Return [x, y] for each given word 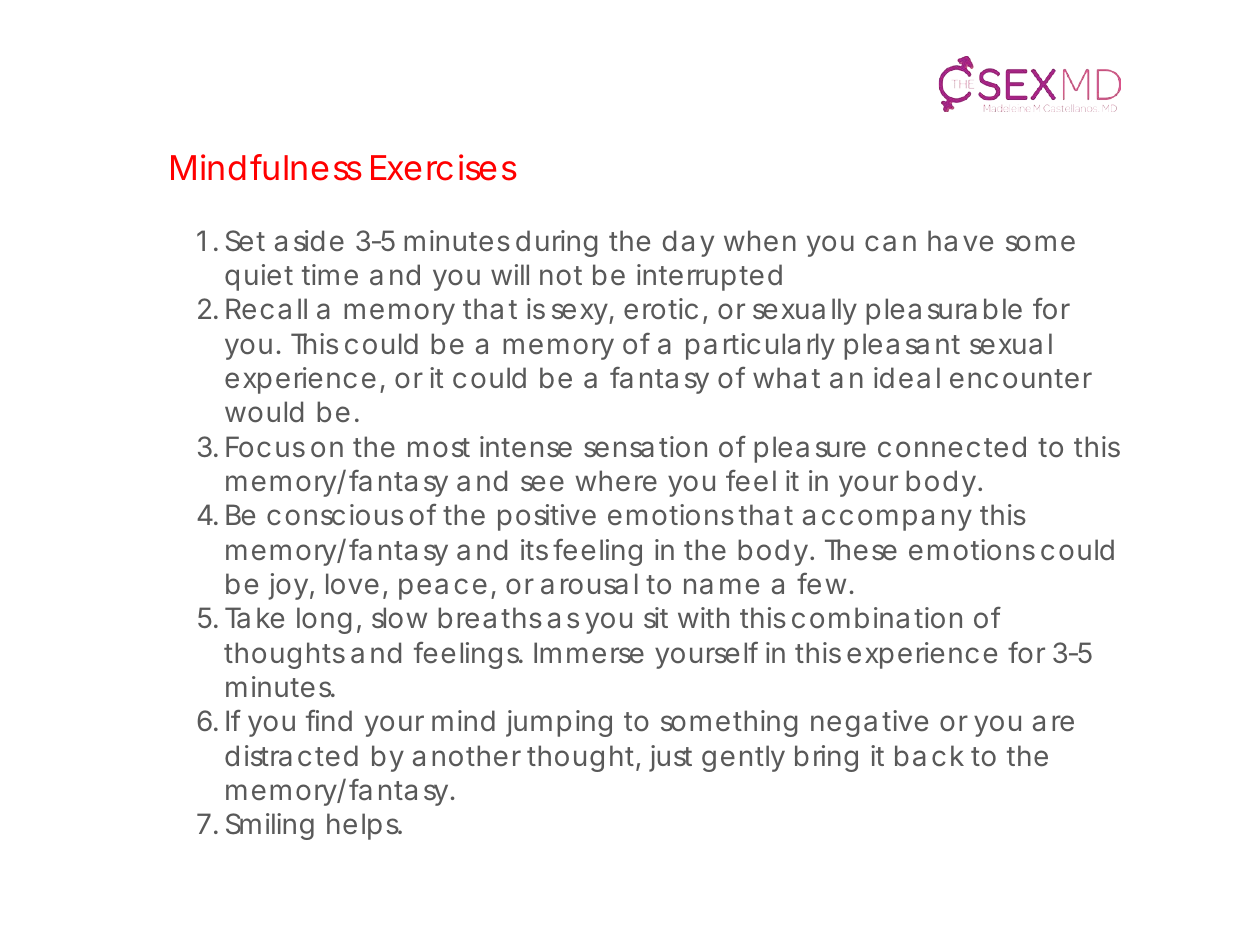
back [929, 756]
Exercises [444, 167]
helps [363, 826]
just [670, 758]
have [960, 241]
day [688, 243]
